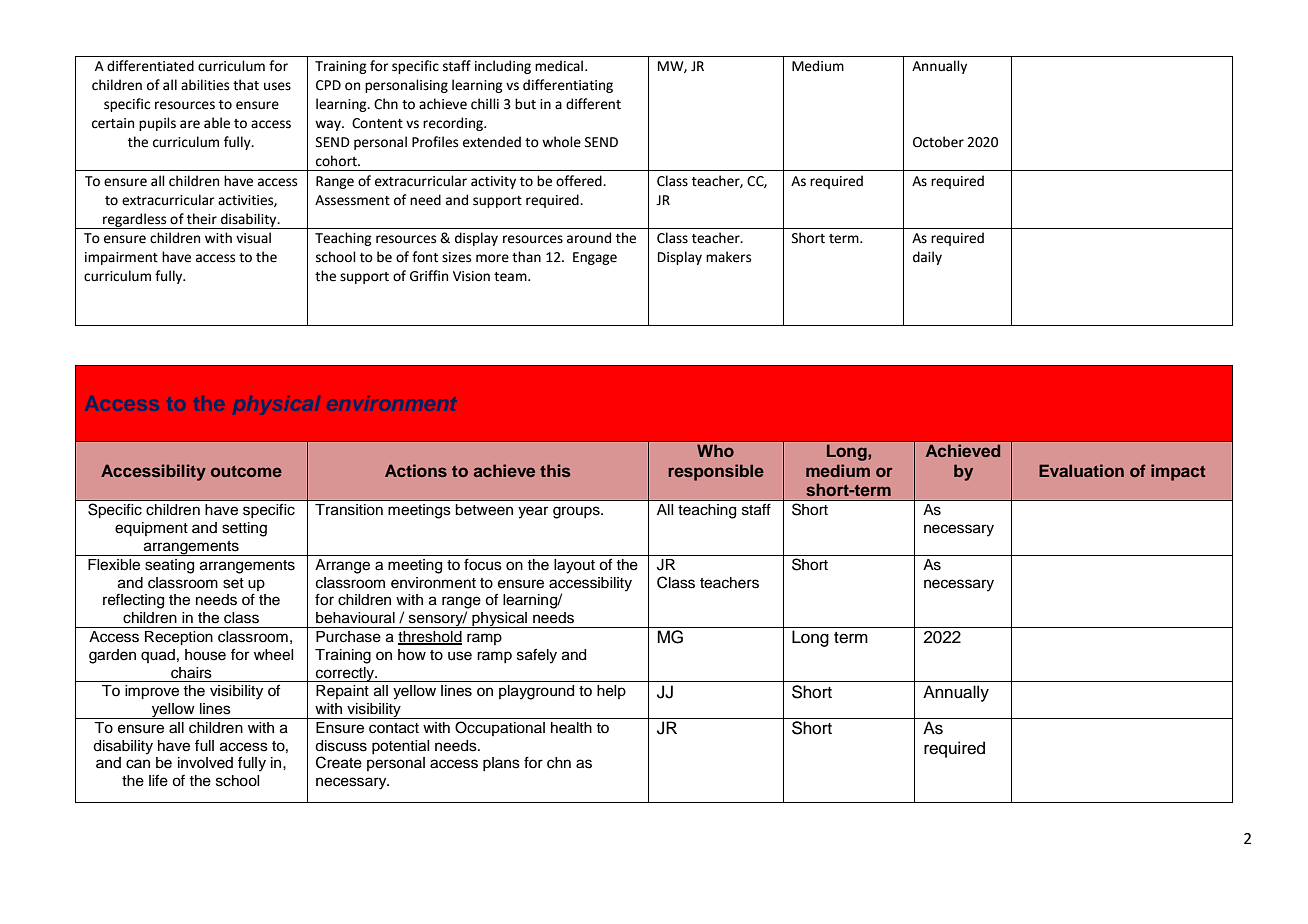 The width and height of the screenshot is (1308, 924). I want to click on groups, so click(577, 512).
